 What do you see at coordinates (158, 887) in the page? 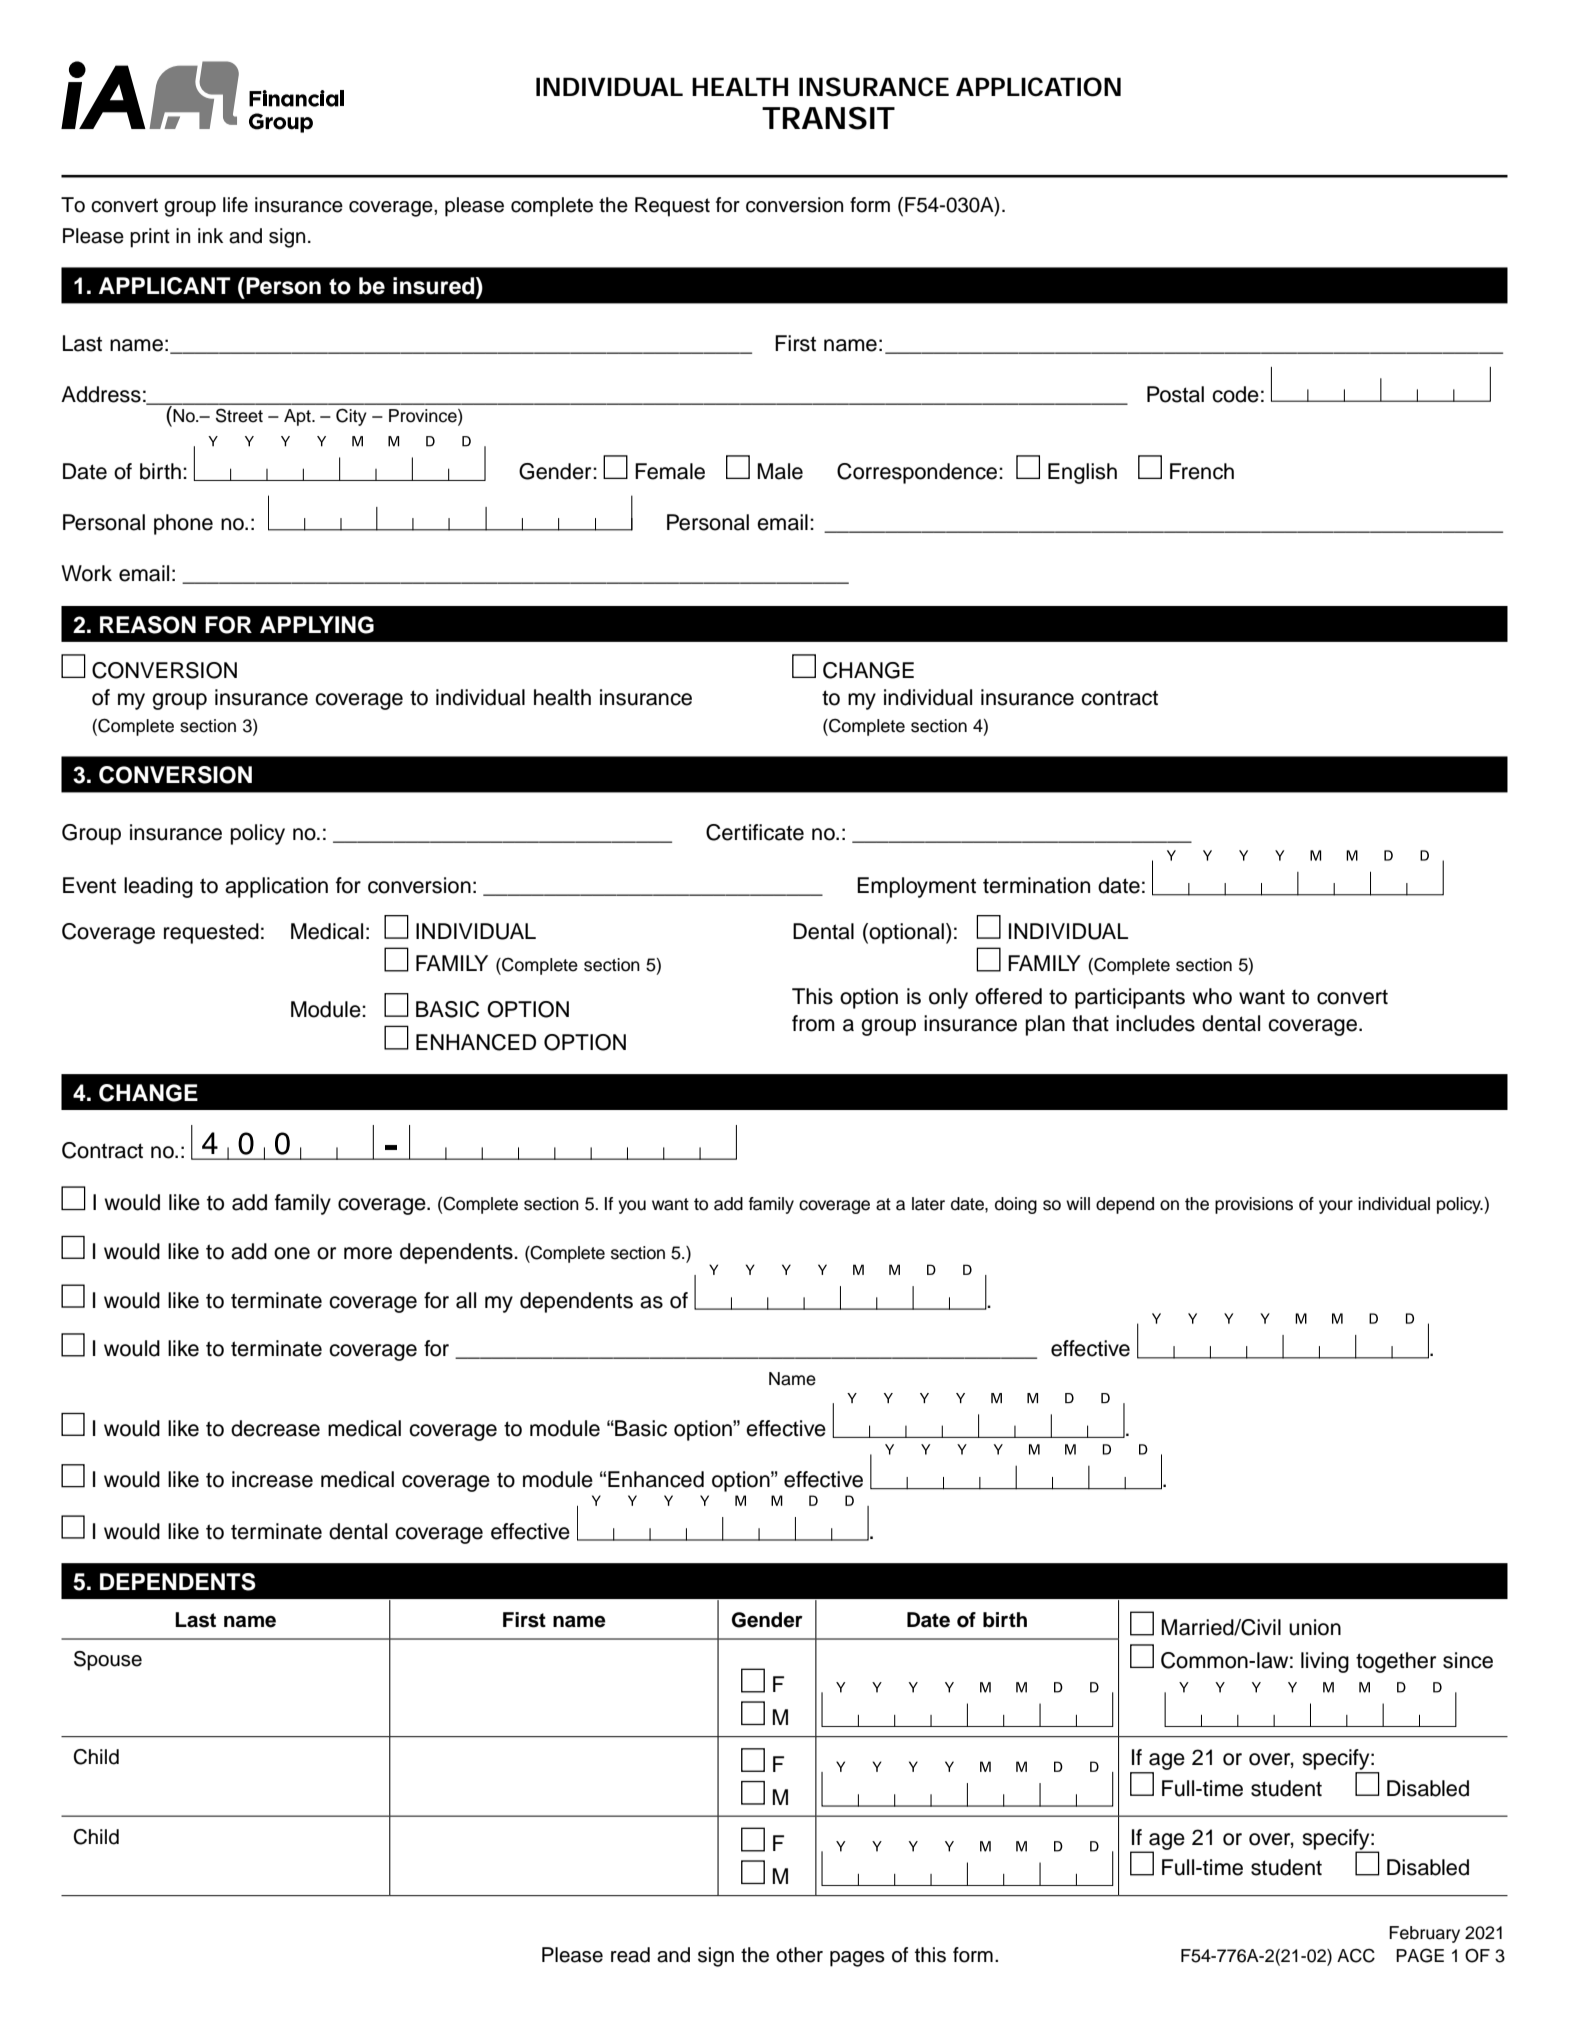
I see `leading` at bounding box center [158, 887].
